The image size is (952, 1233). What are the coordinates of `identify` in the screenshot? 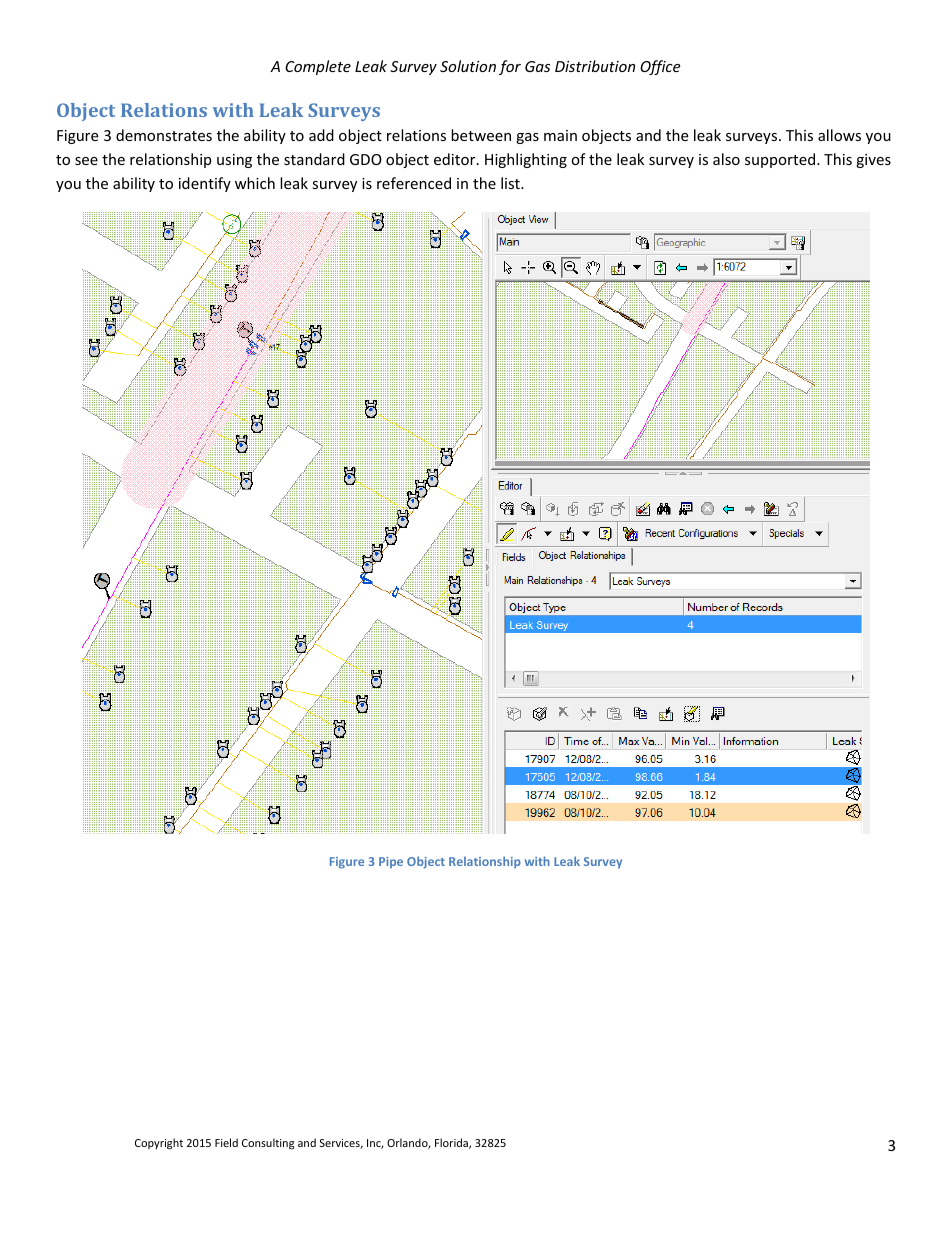 It's located at (205, 184).
